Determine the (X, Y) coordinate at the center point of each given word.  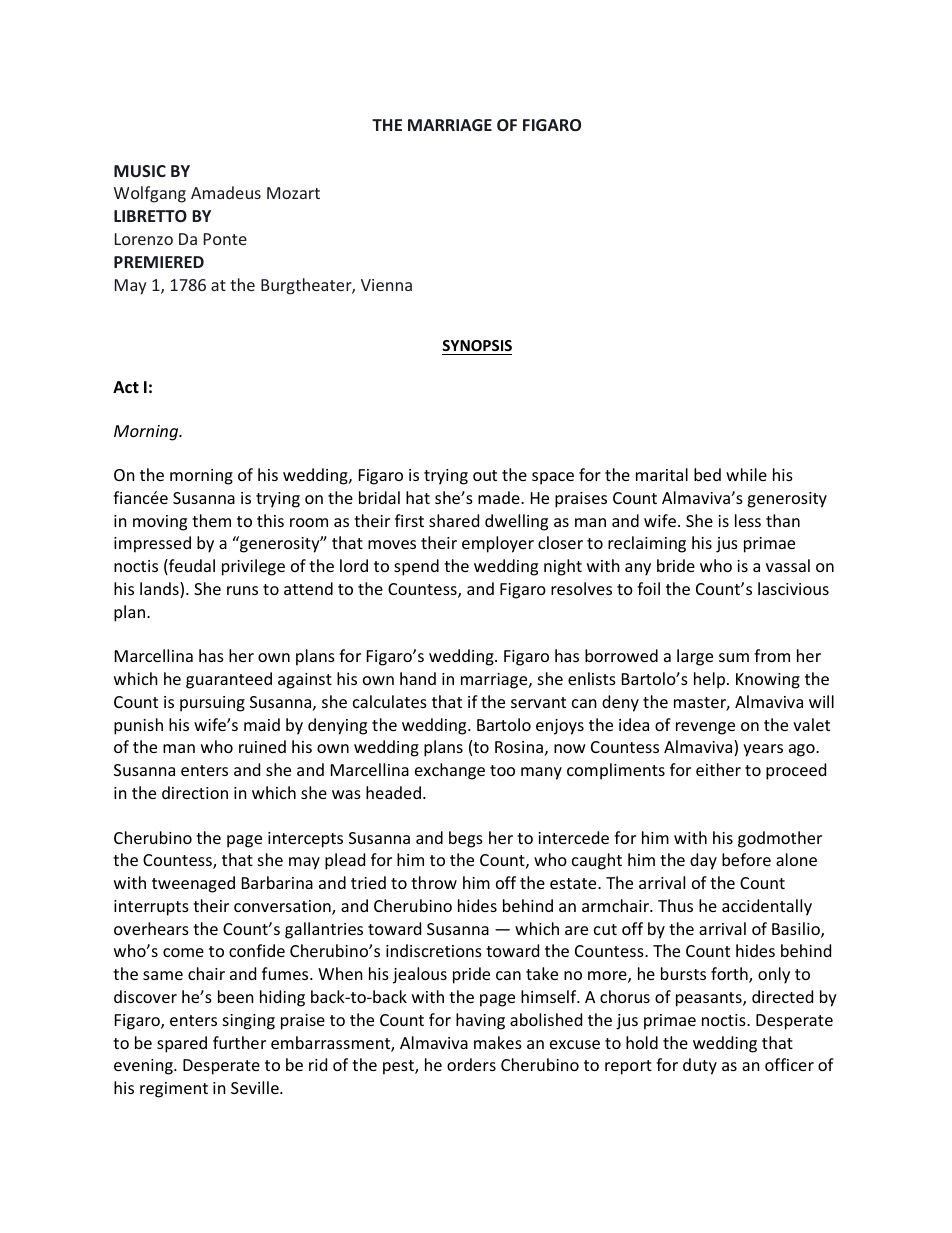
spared (182, 1044)
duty (700, 1066)
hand (418, 678)
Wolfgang (150, 194)
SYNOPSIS (477, 347)
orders (471, 1064)
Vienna (386, 285)
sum (734, 657)
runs (242, 590)
